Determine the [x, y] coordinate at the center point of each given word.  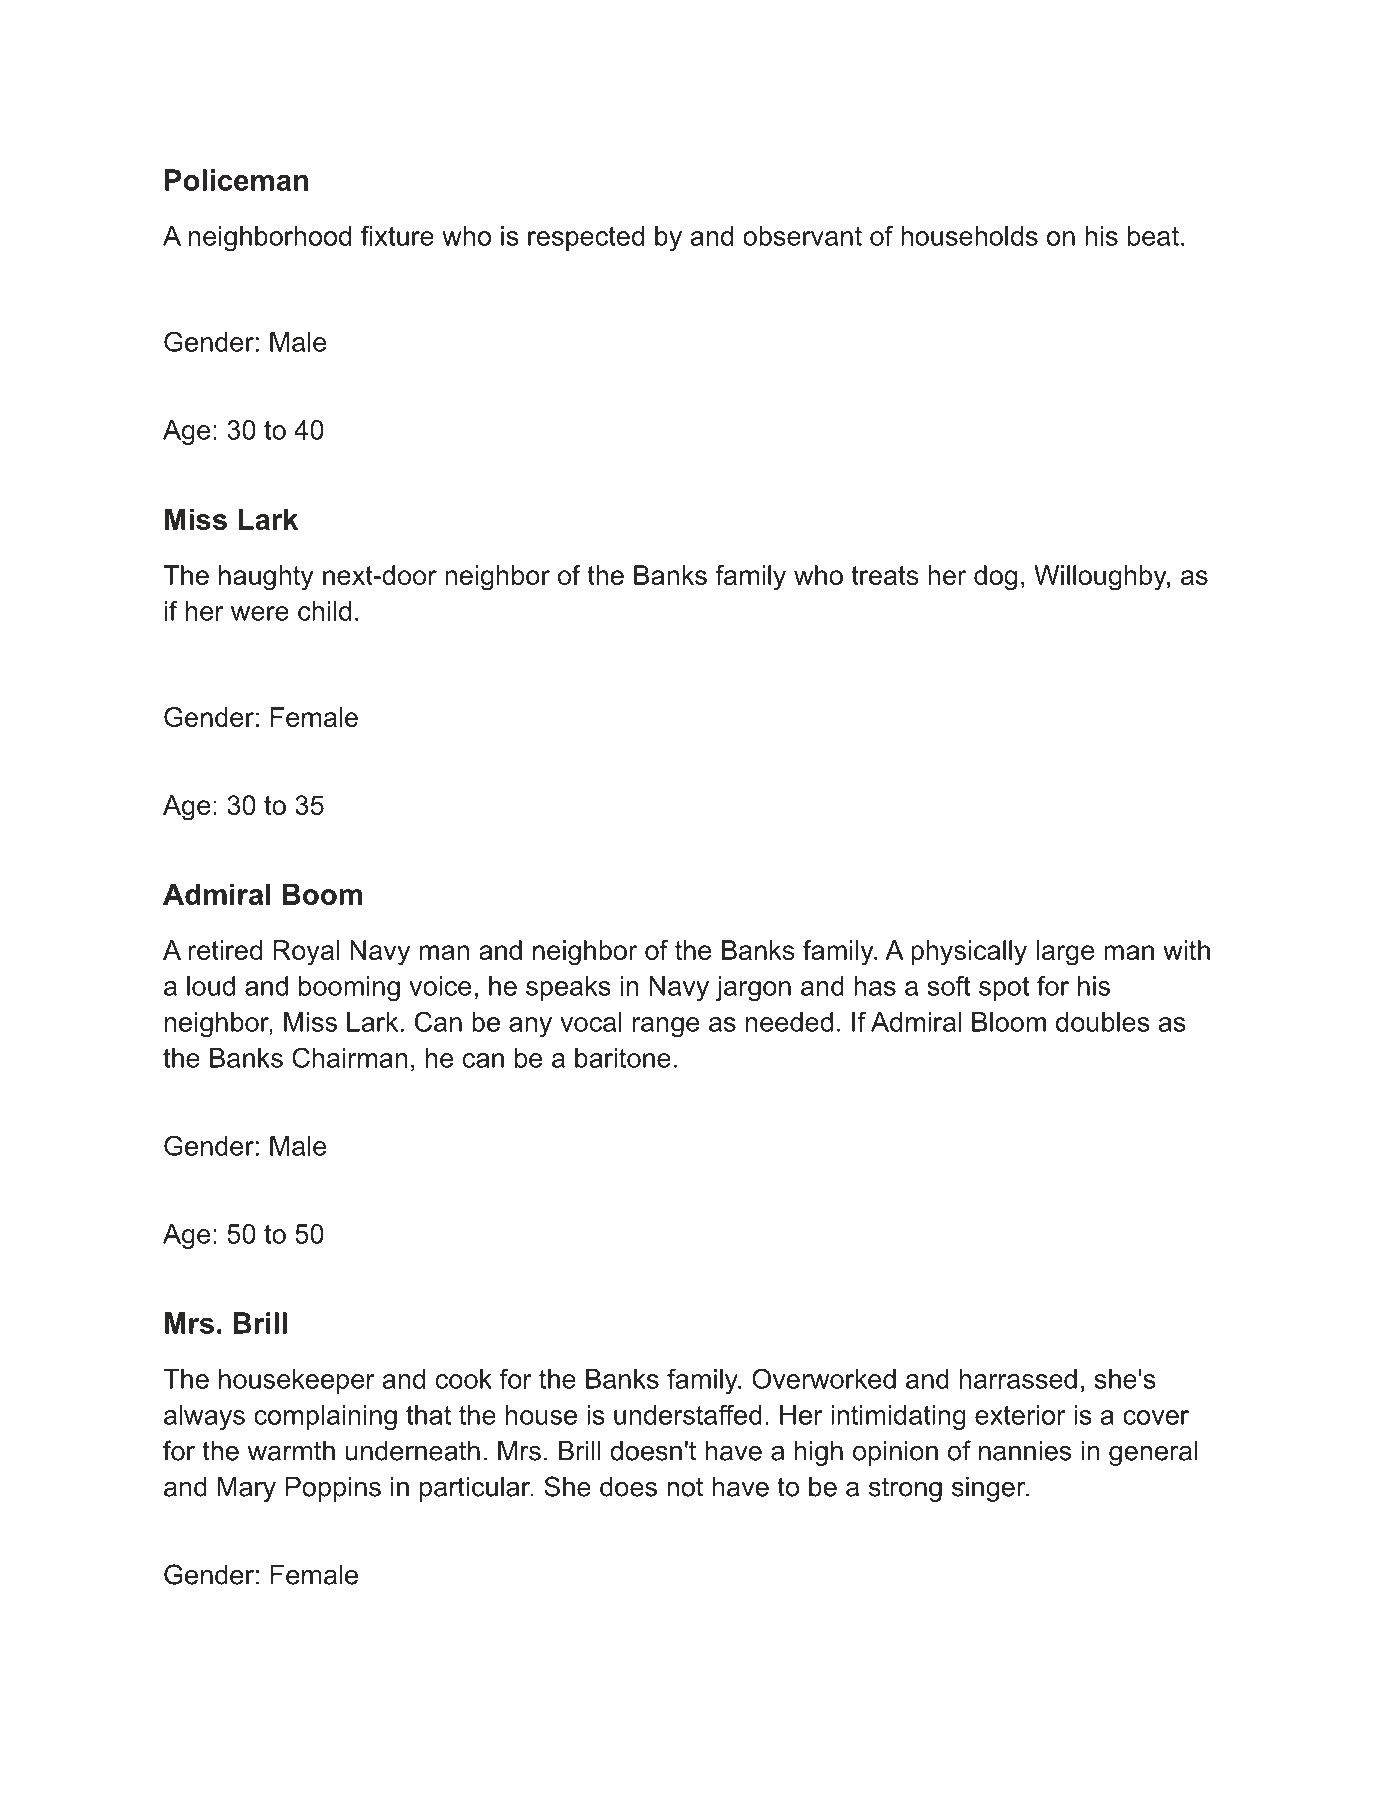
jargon [753, 988]
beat [1153, 236]
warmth [291, 1451]
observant [802, 236]
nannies [1025, 1451]
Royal [306, 953]
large [1065, 953]
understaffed [688, 1414]
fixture [397, 236]
